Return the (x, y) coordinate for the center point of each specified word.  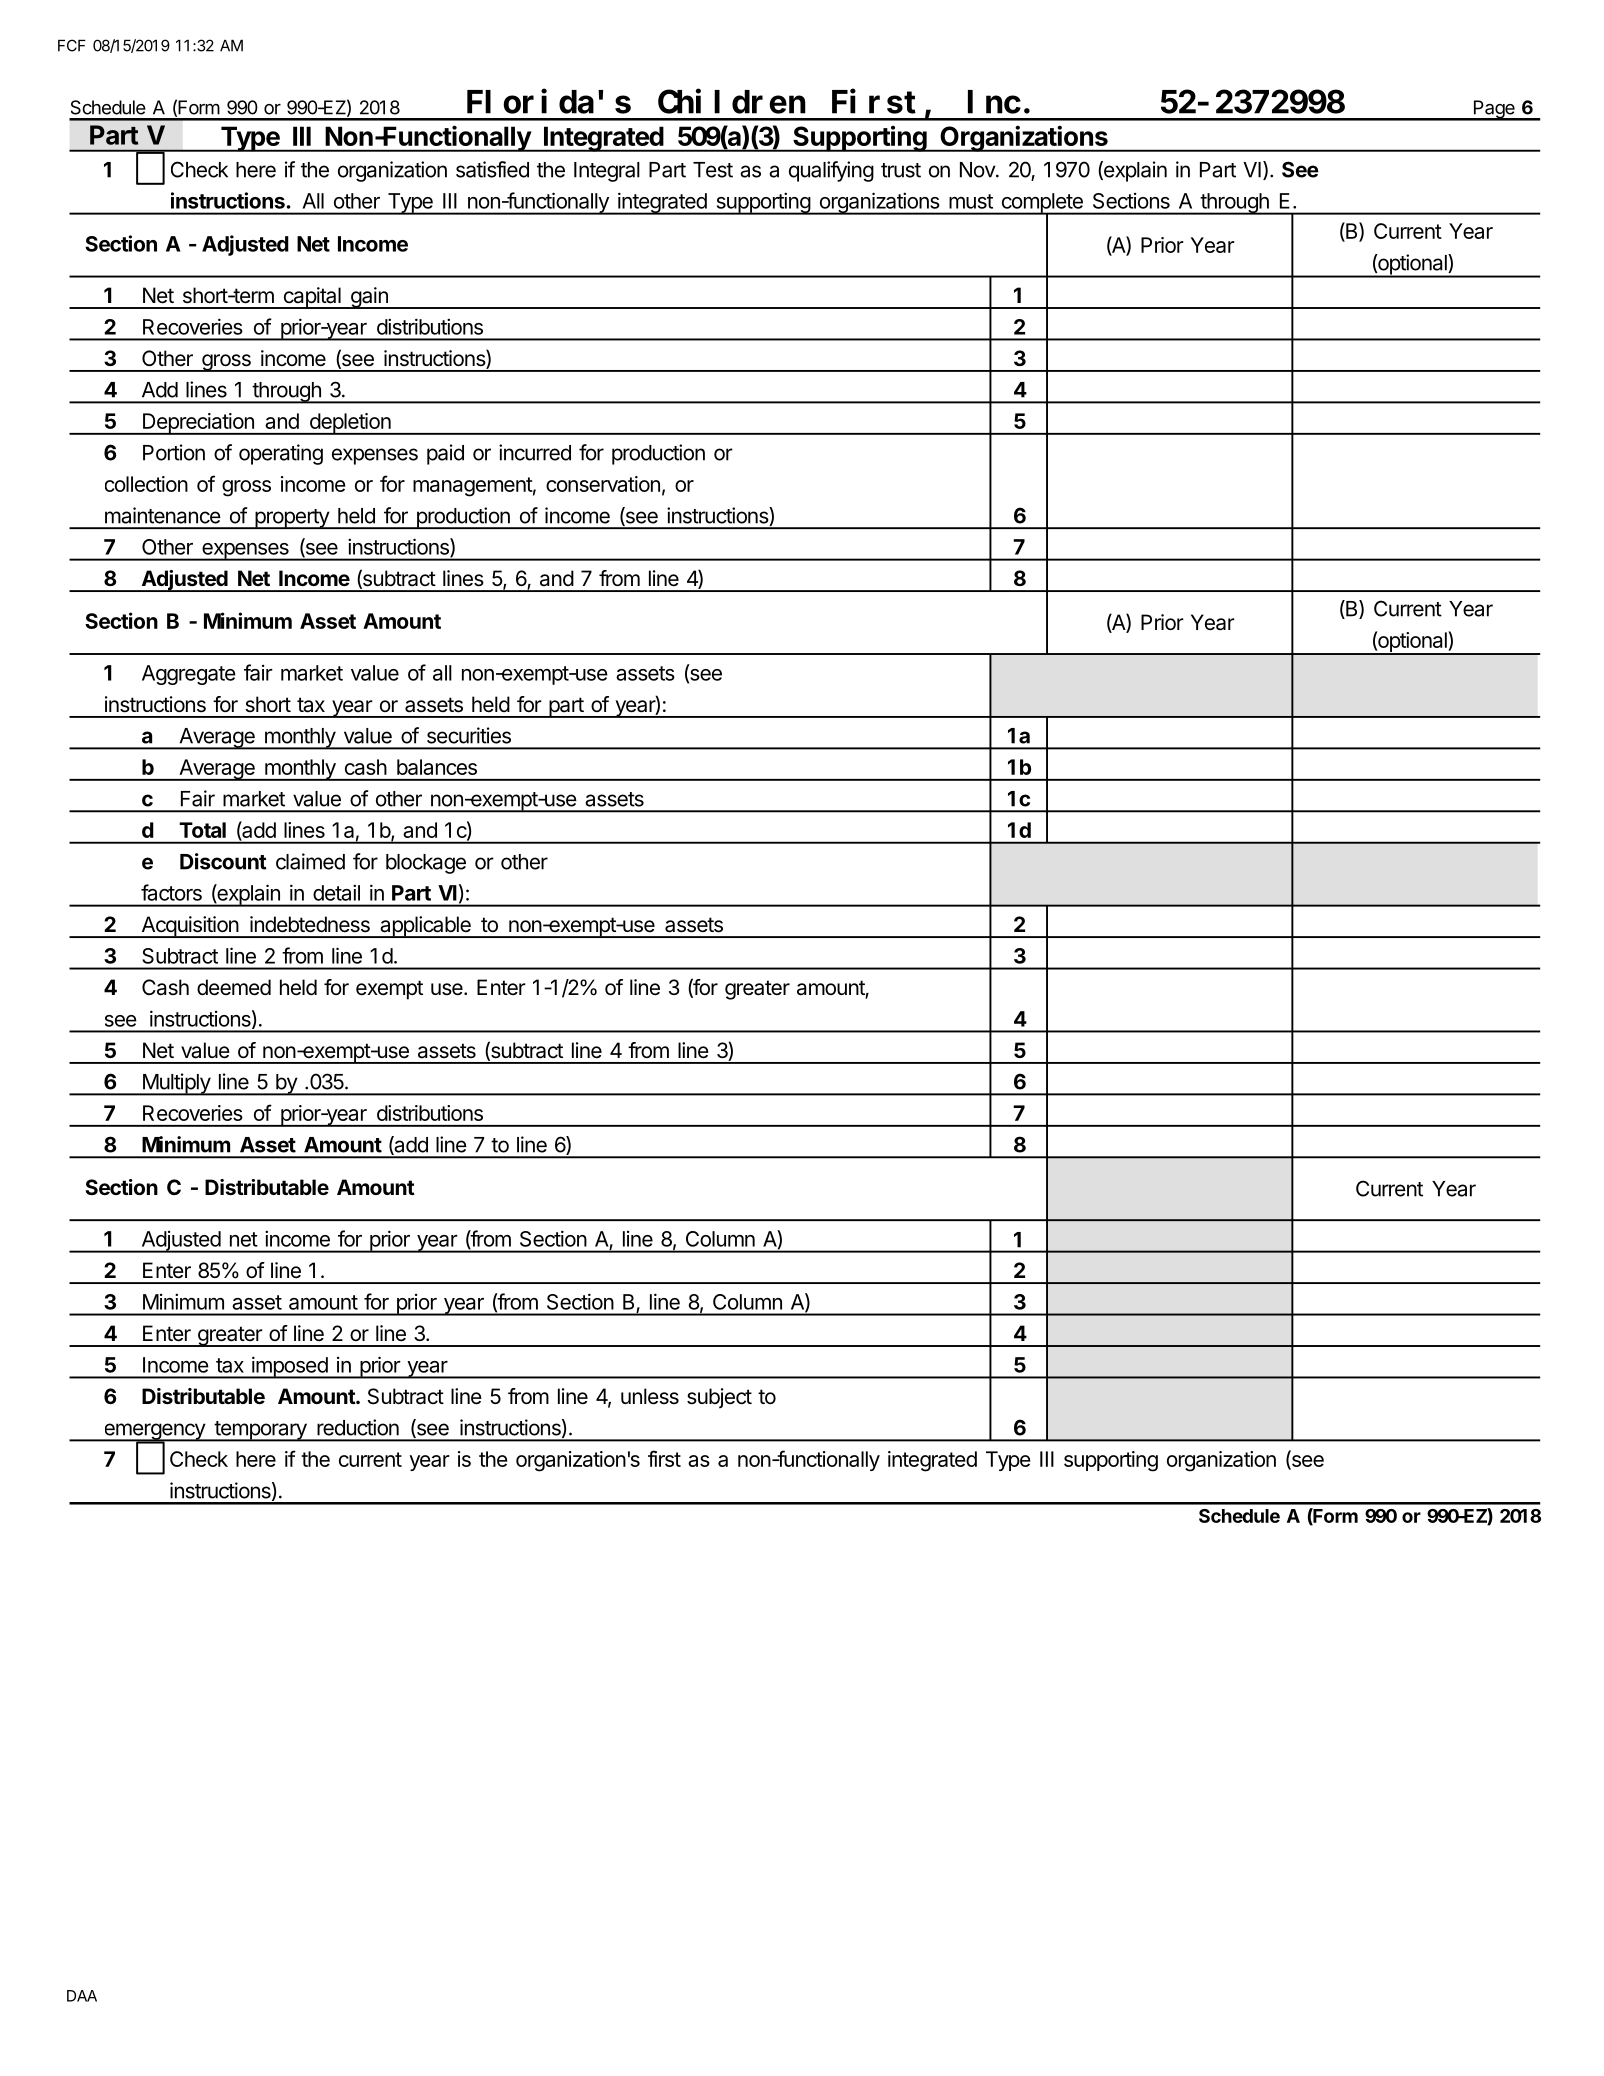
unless (650, 1396)
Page (1494, 110)
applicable (425, 927)
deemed (234, 987)
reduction (358, 1427)
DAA (82, 1996)
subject (719, 1398)
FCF (72, 45)
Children (732, 102)
